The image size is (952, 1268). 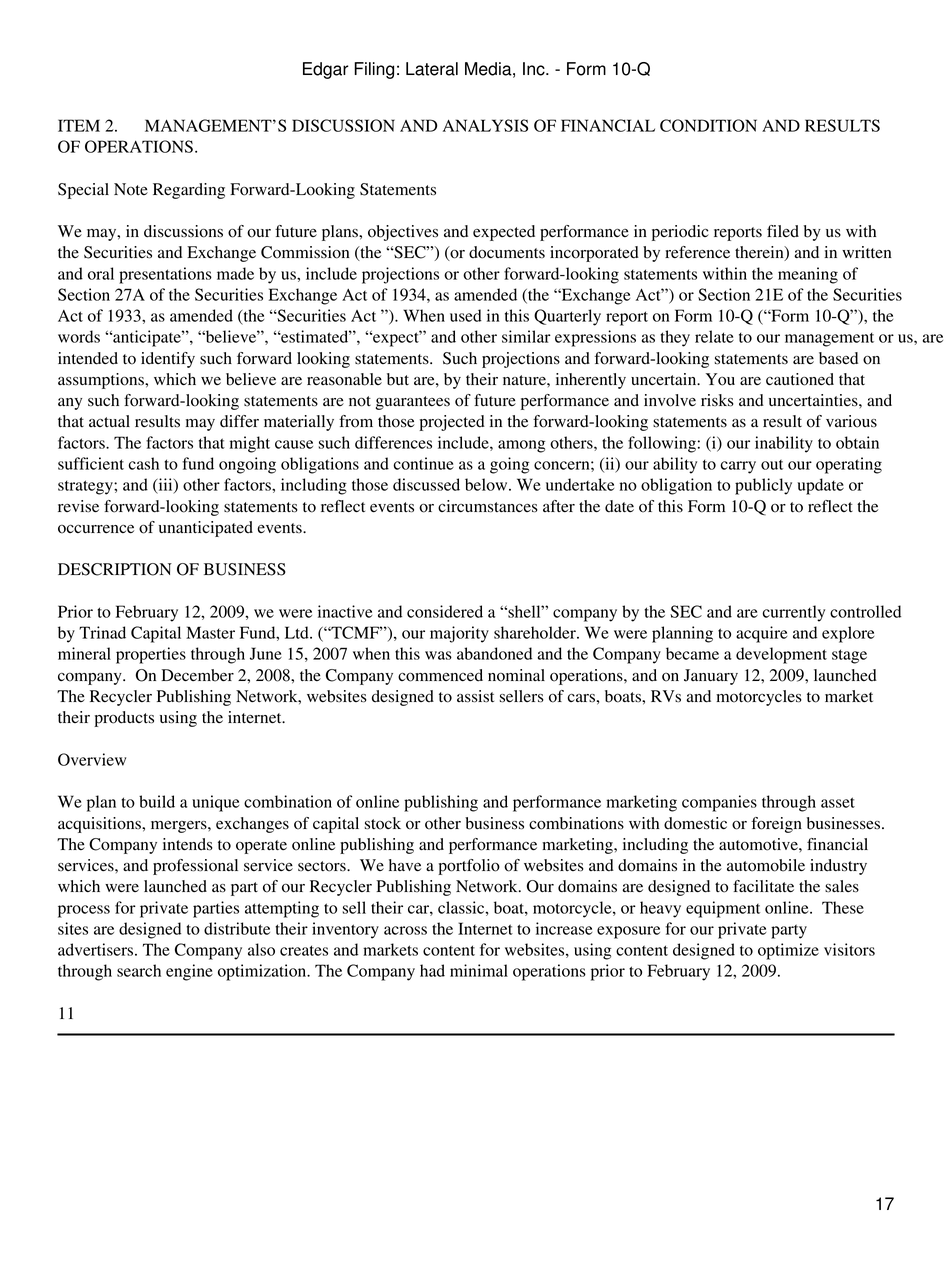 What do you see at coordinates (494, 653) in the screenshot?
I see `abandoned` at bounding box center [494, 653].
